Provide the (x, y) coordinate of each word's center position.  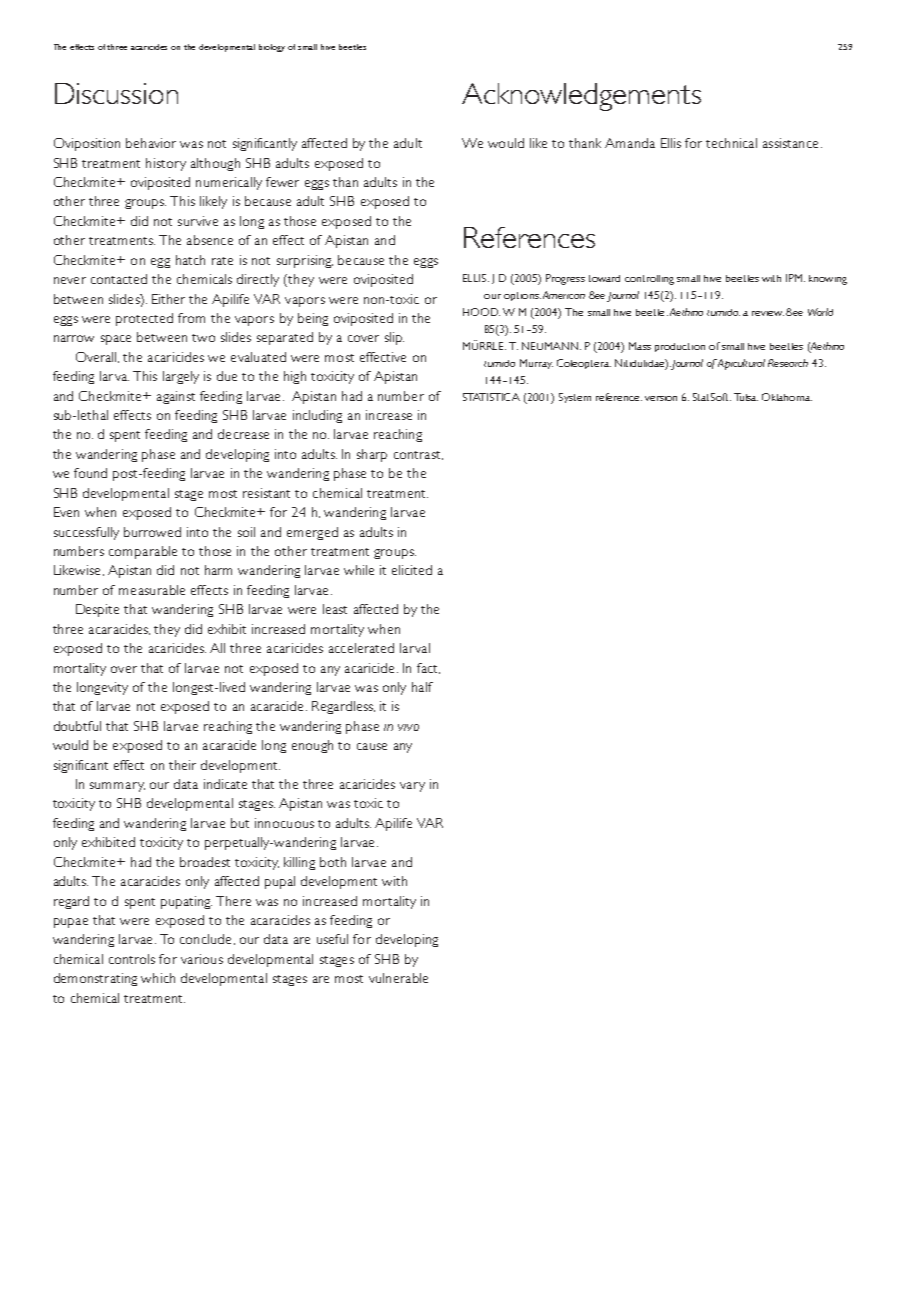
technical (731, 143)
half (422, 687)
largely (181, 377)
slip (394, 338)
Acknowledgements (581, 97)
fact (428, 668)
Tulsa (746, 397)
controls (132, 959)
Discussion (116, 93)
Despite (97, 610)
